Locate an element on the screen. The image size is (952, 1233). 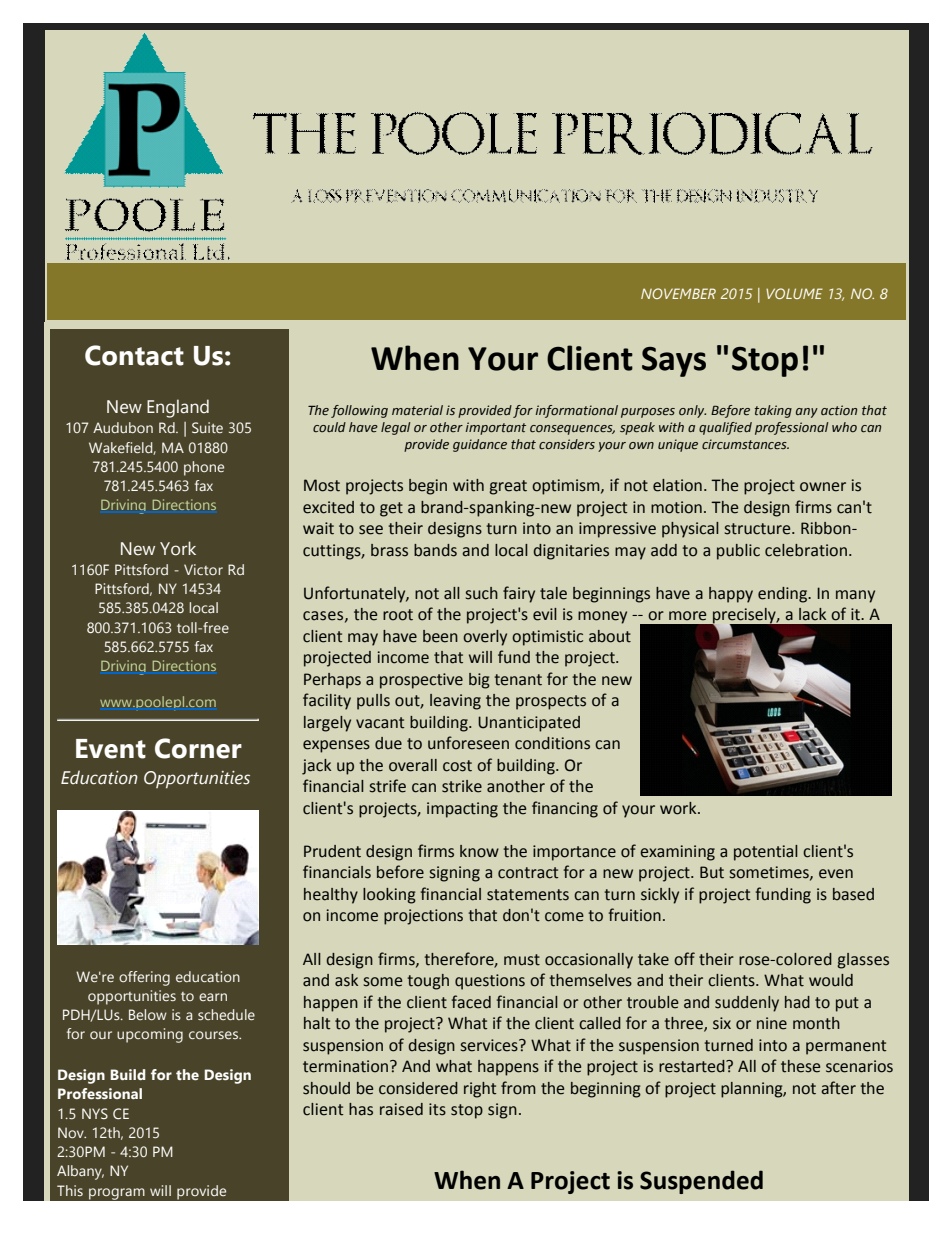
Corner is located at coordinates (198, 748).
